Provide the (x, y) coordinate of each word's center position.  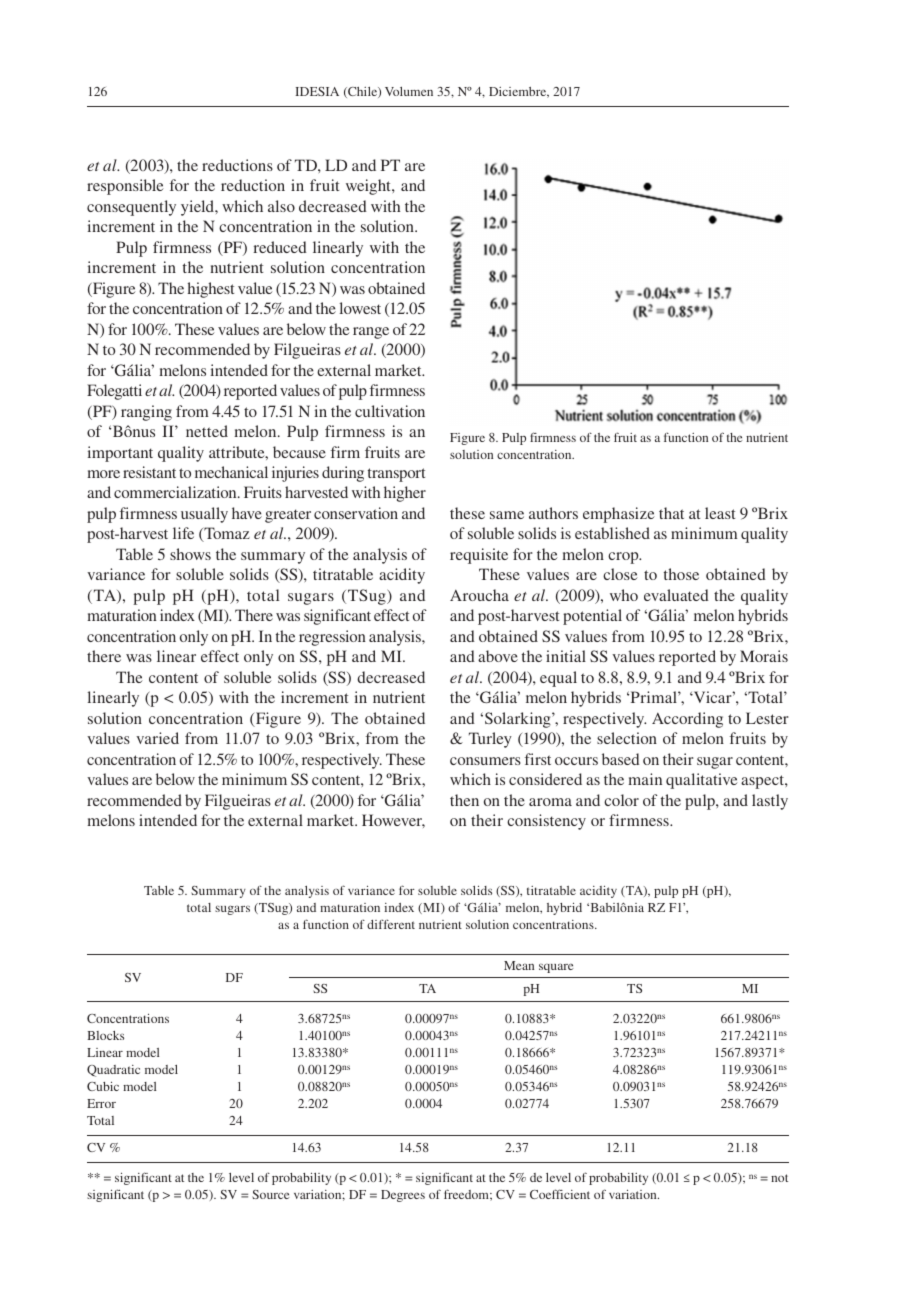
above (498, 656)
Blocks (105, 1035)
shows (190, 554)
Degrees (403, 1196)
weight (369, 187)
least (720, 513)
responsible (125, 187)
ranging (146, 413)
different (391, 924)
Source (270, 1194)
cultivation (390, 411)
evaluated (676, 595)
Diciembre (519, 92)
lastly (770, 802)
